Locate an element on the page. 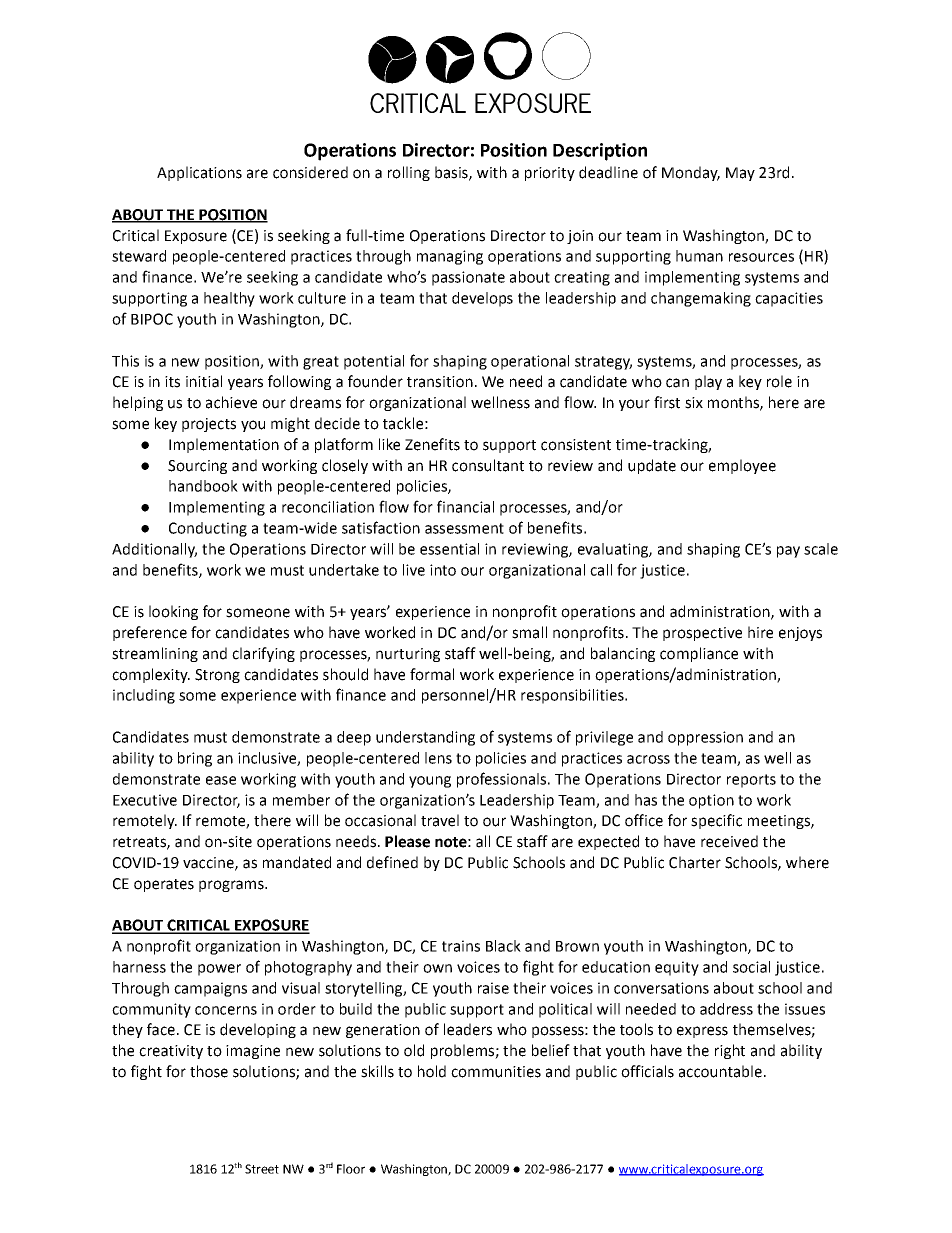  rolling is located at coordinates (409, 173).
